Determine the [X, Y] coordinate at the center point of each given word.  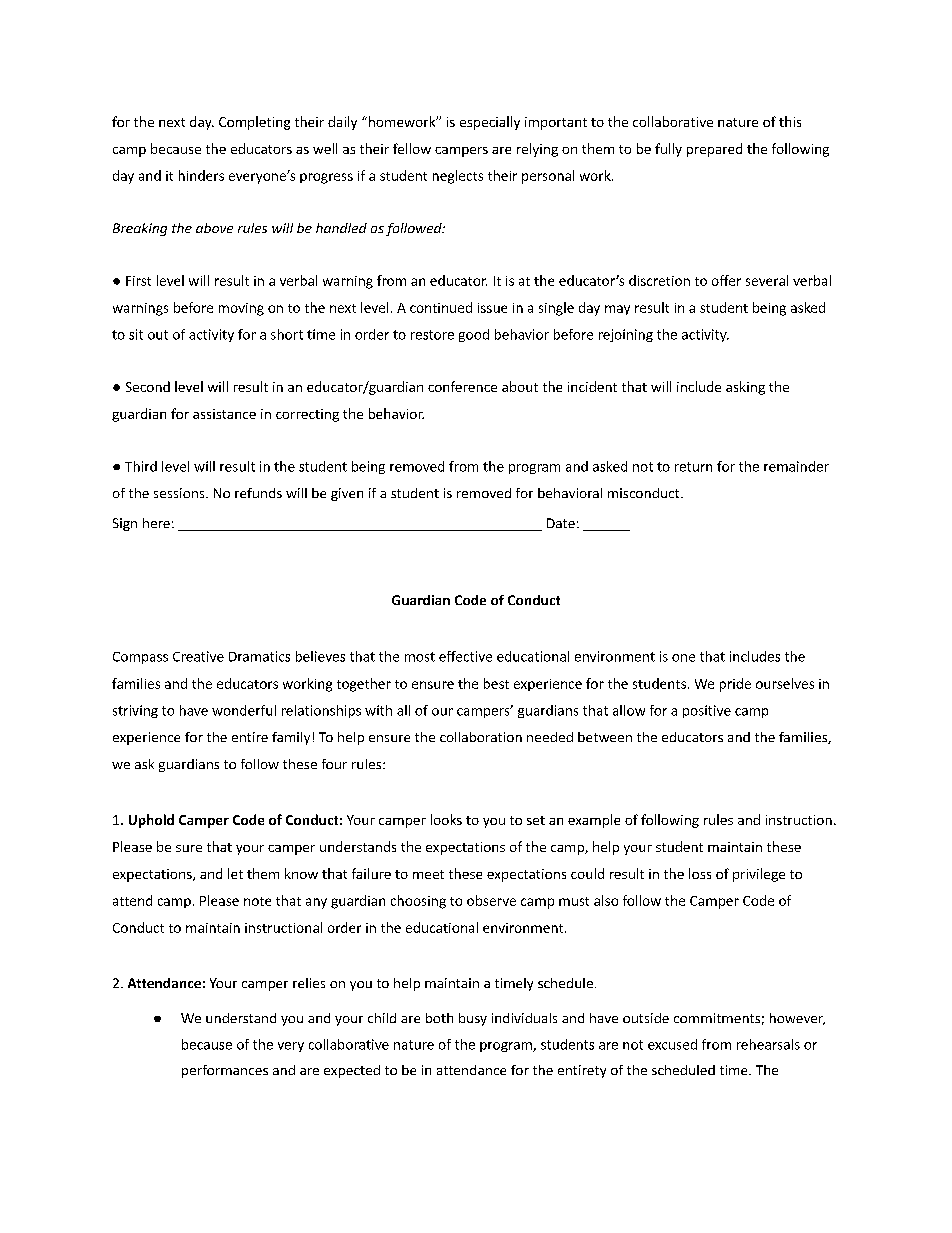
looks [446, 819]
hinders [201, 175]
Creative [198, 656]
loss [700, 873]
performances [225, 1071]
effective [465, 656]
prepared [714, 150]
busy [473, 1019]
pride [735, 685]
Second [148, 386]
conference [462, 386]
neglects [458, 177]
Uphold [151, 821]
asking [745, 388]
